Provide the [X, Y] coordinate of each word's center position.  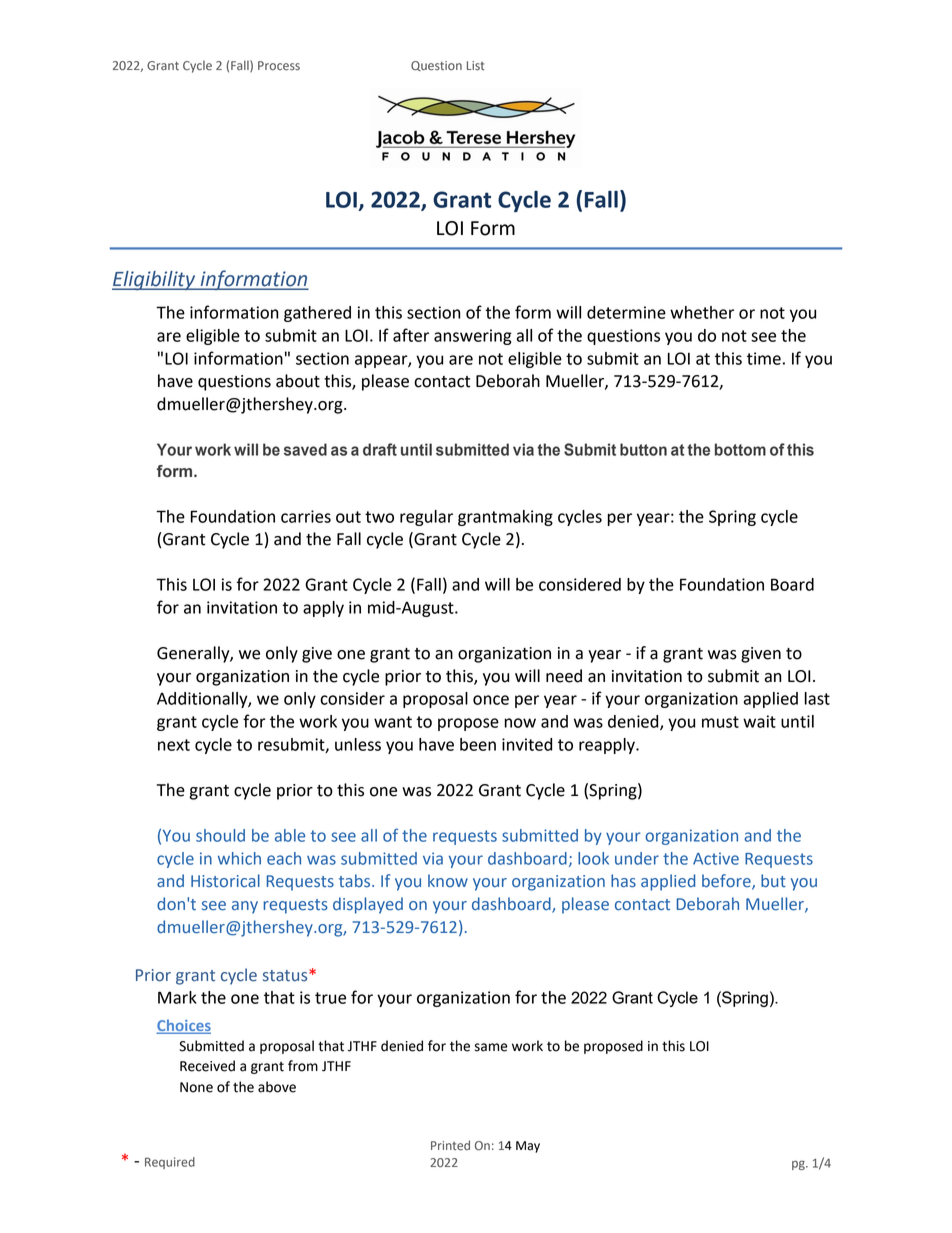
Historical [225, 881]
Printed [450, 1145]
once [491, 700]
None [196, 1087]
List [476, 66]
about [298, 381]
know [448, 880]
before [727, 882]
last [817, 698]
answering [473, 337]
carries [306, 516]
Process [279, 66]
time [764, 358]
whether [702, 312]
